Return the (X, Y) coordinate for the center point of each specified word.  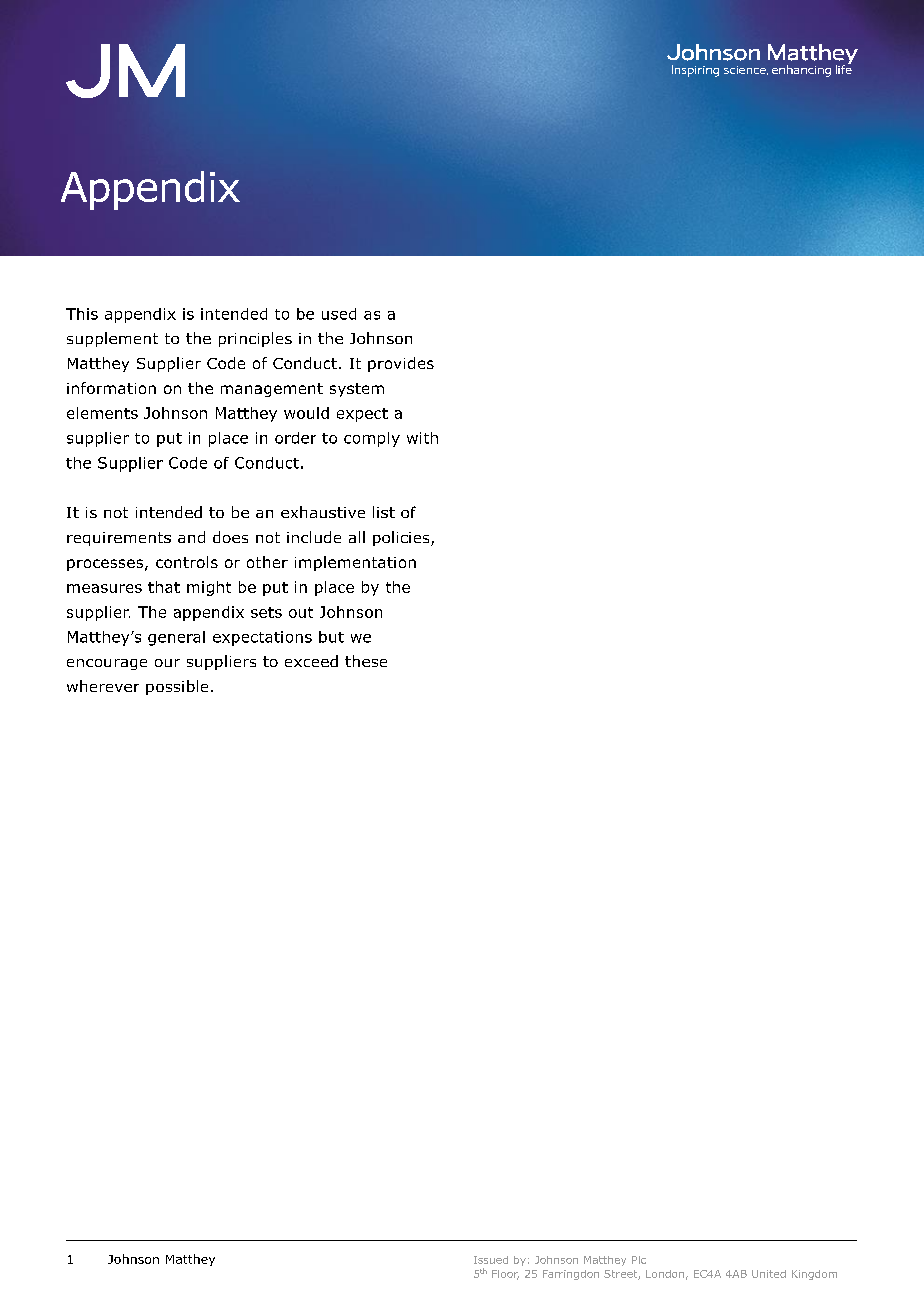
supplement (112, 339)
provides (401, 364)
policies (402, 538)
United (769, 1274)
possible (177, 687)
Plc (639, 1260)
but (331, 637)
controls (187, 562)
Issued (491, 1260)
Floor (505, 1275)
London (665, 1274)
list (384, 512)
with (422, 438)
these (366, 661)
